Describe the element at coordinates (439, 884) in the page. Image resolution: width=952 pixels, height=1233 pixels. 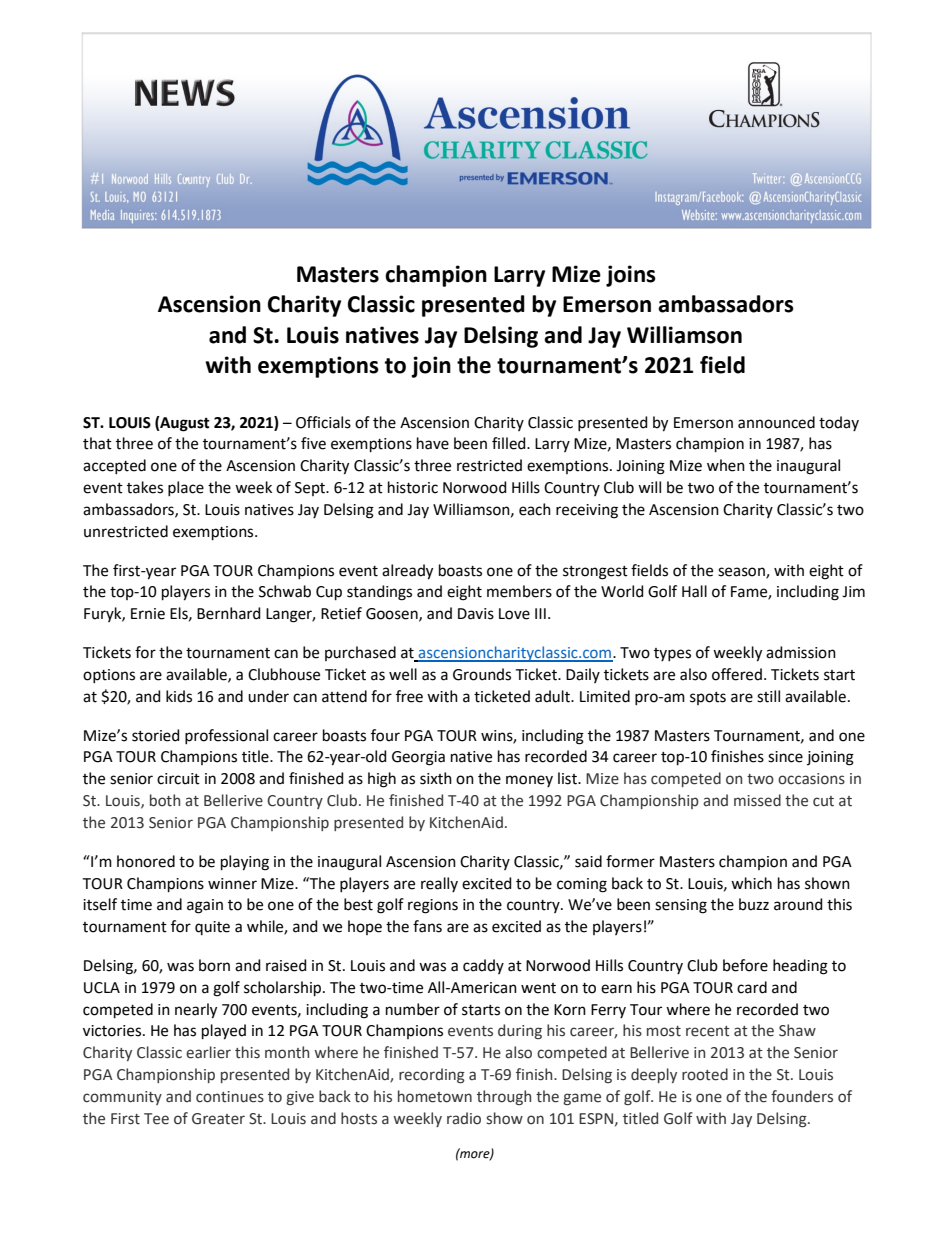
I see `really` at that location.
